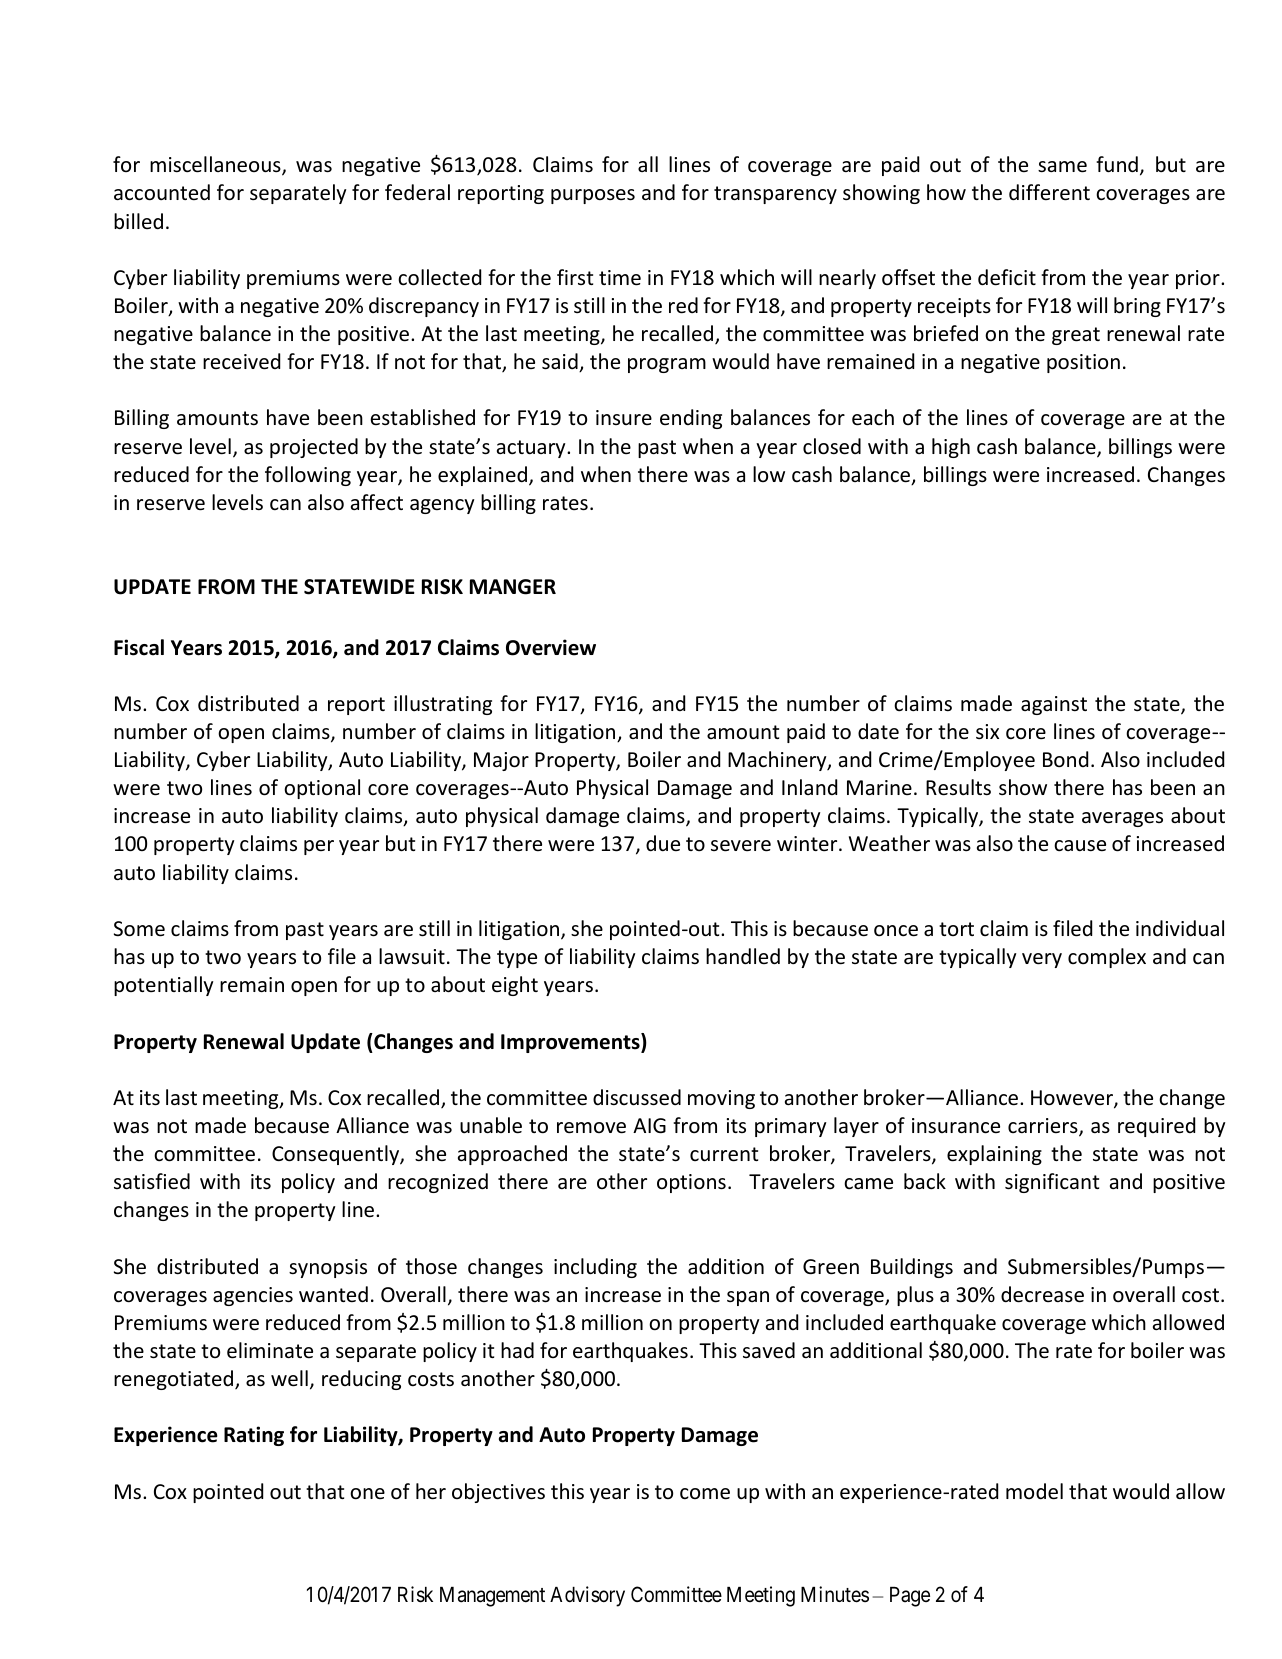 The height and width of the image is (1659, 1282). Describe the element at coordinates (367, 1494) in the image. I see `one` at that location.
